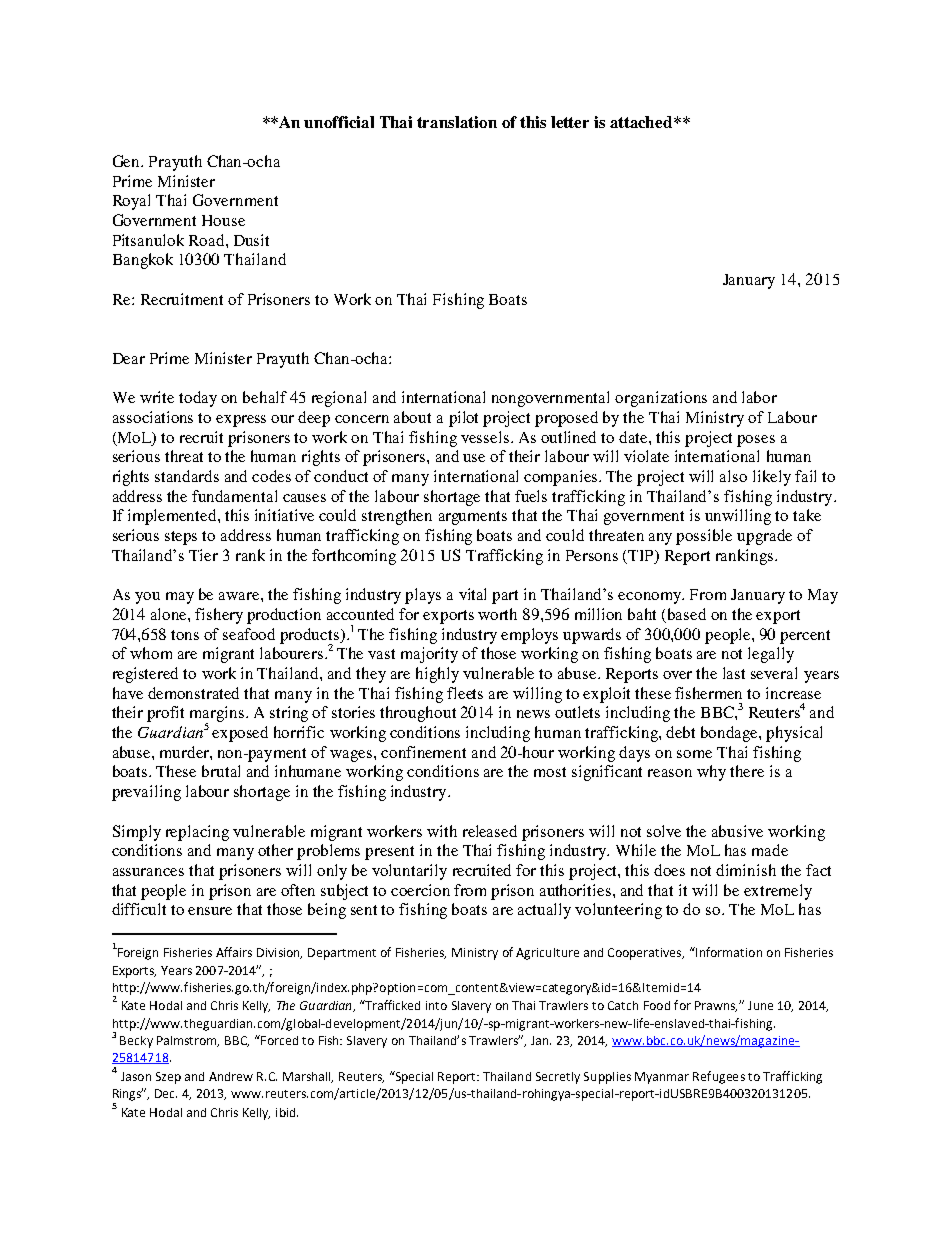  Describe the element at coordinates (457, 122) in the screenshot. I see `translation` at that location.
